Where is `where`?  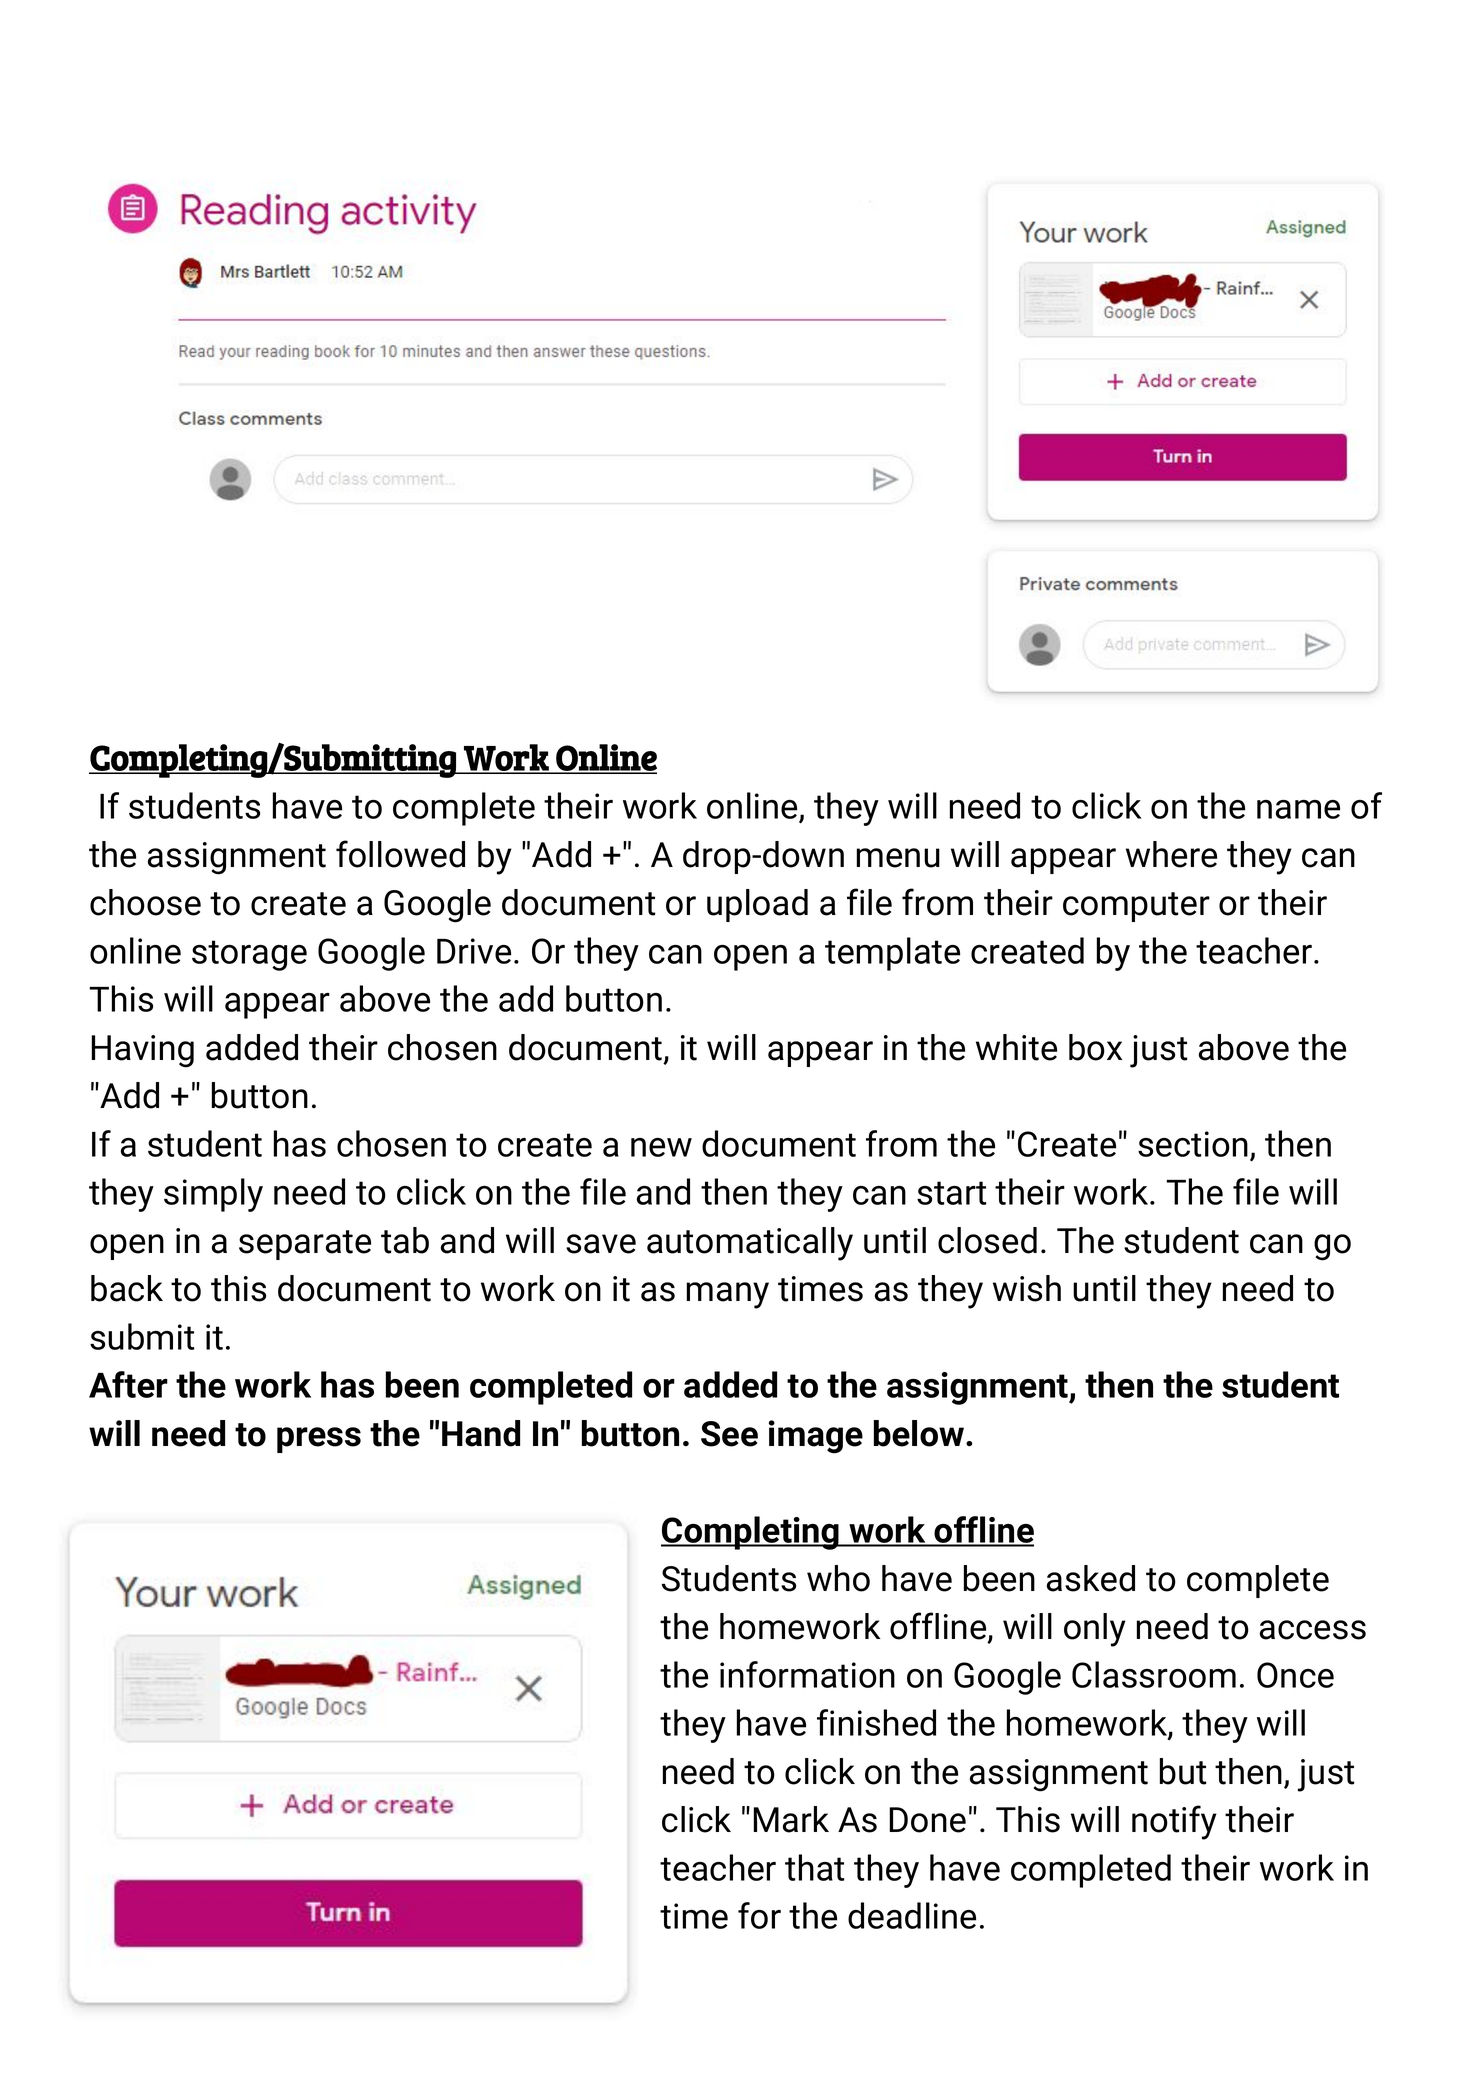
where is located at coordinates (1171, 854).
